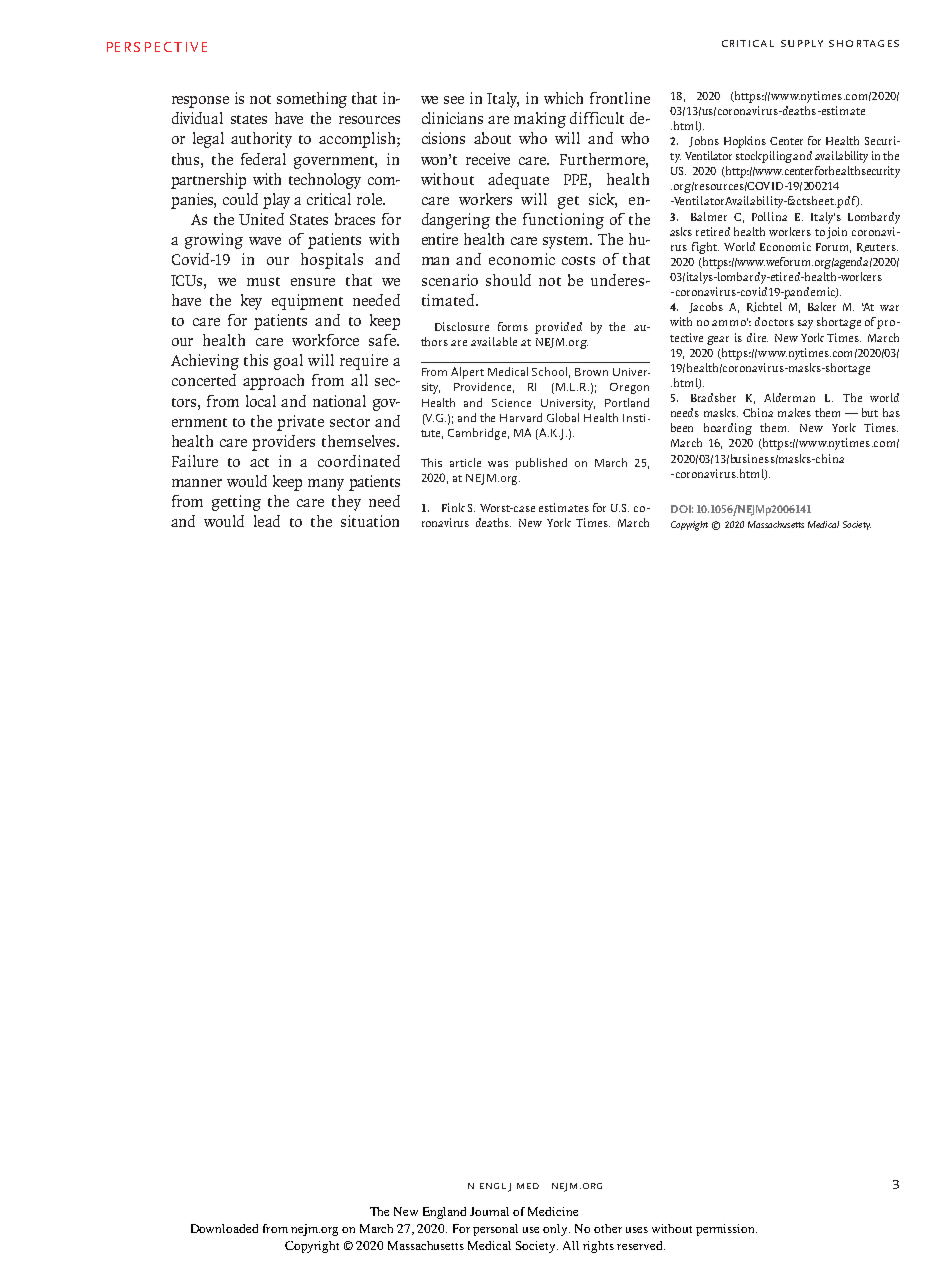  Describe the element at coordinates (794, 412) in the screenshot. I see `makes` at that location.
